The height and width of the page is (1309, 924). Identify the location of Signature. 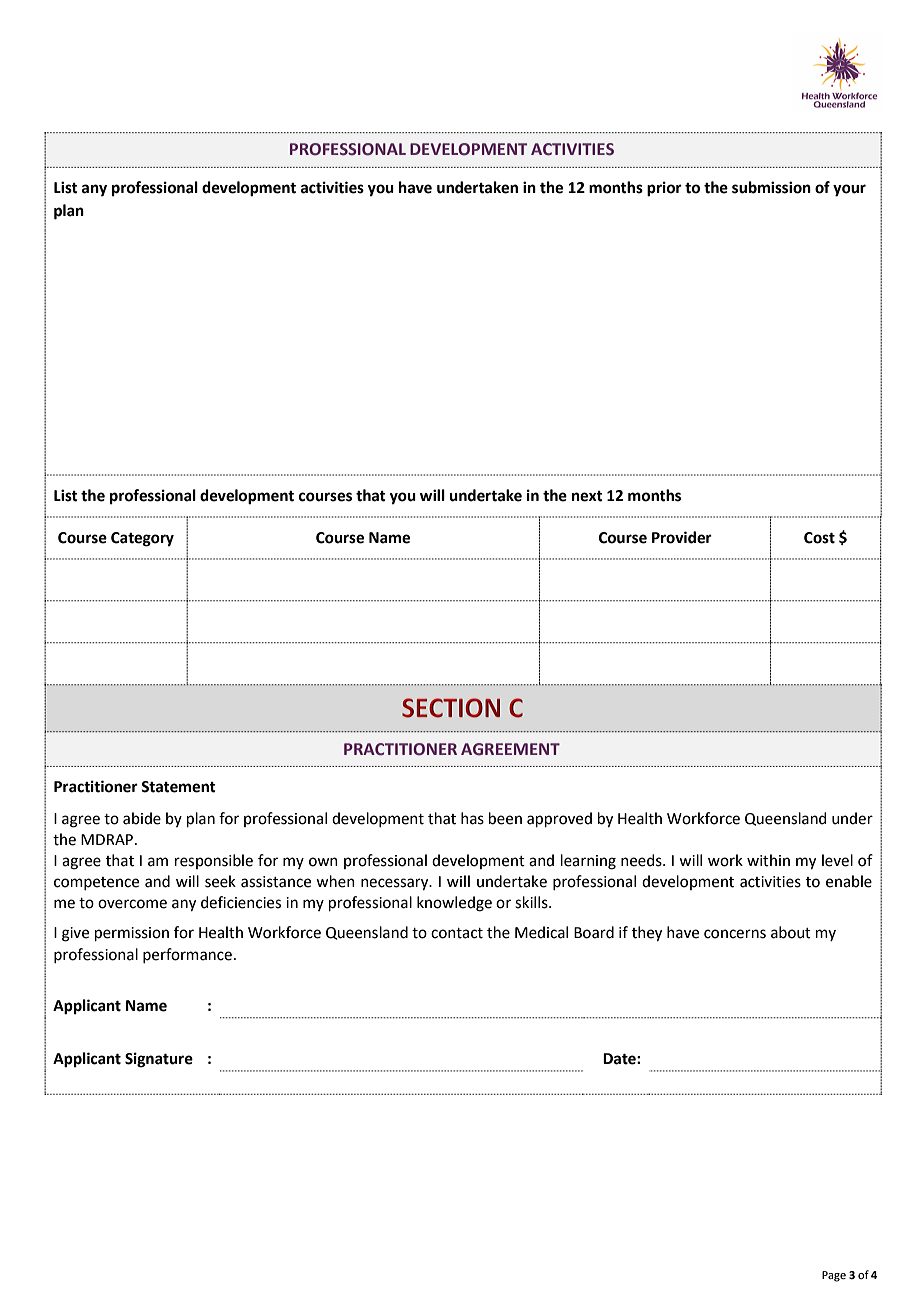
(159, 1060).
